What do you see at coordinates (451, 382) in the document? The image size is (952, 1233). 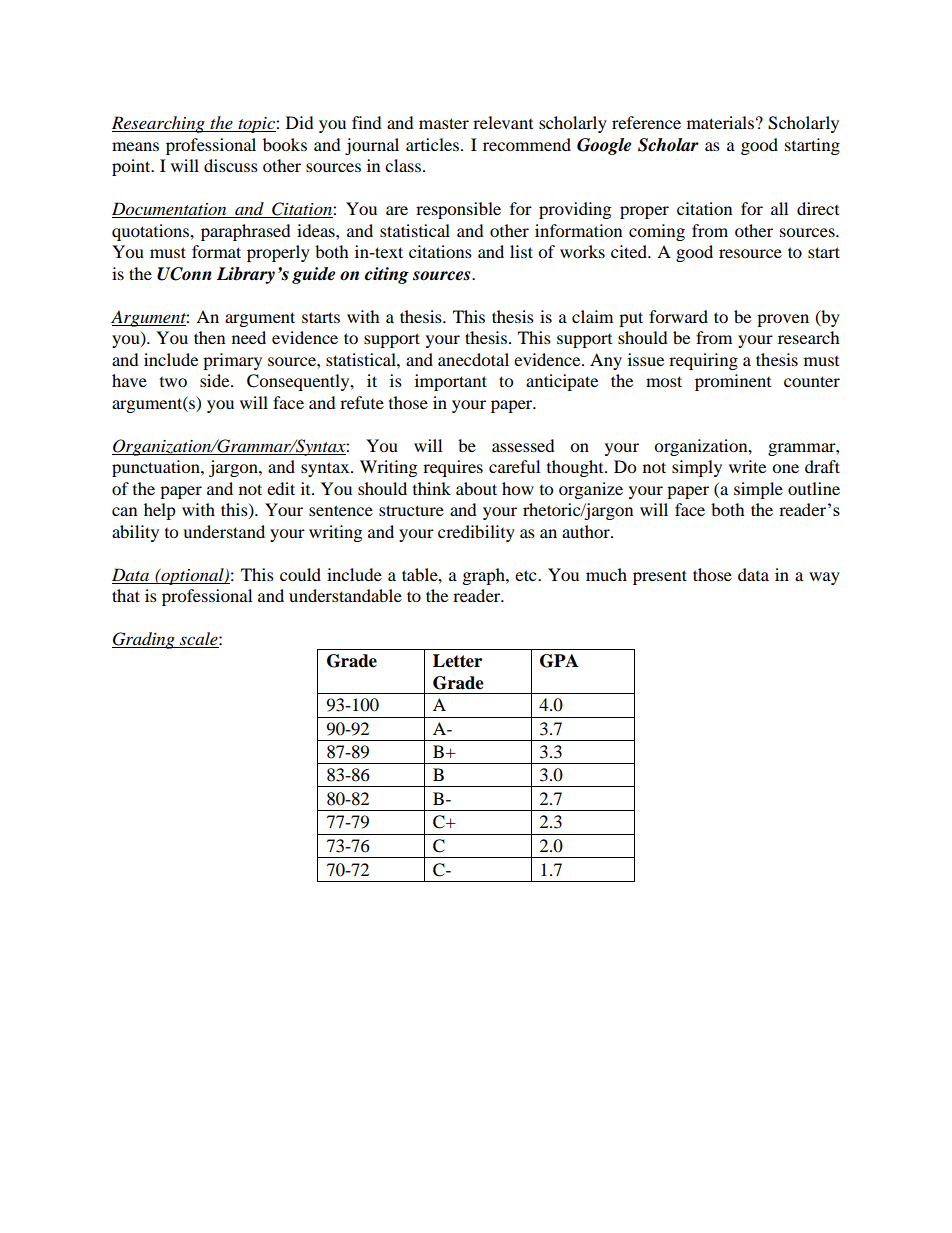 I see `important` at bounding box center [451, 382].
